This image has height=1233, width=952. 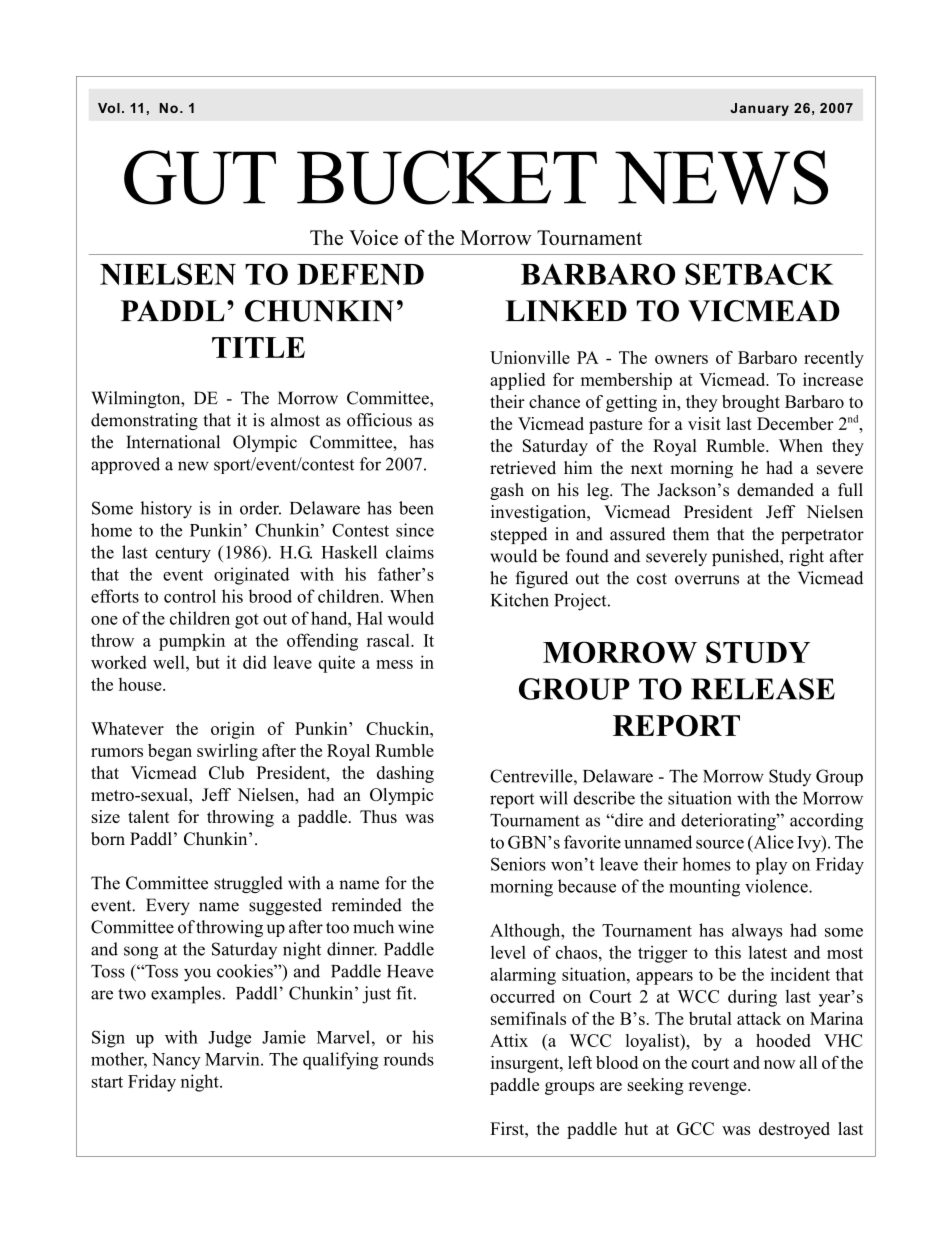 I want to click on Kitchen, so click(x=520, y=600).
